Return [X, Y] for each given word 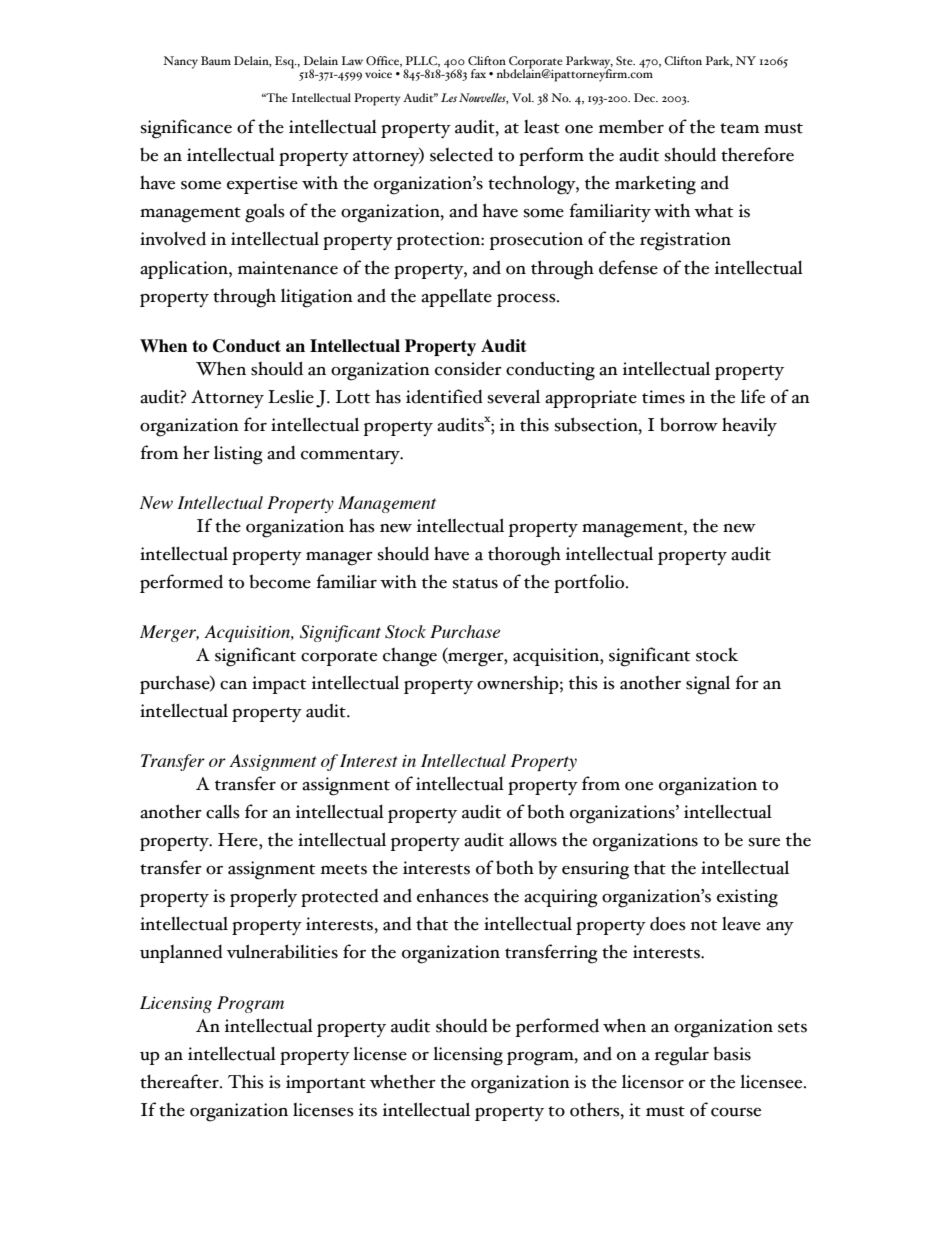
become [280, 581]
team [740, 128]
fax [478, 73]
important [326, 1084]
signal [708, 685]
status [475, 583]
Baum [216, 60]
